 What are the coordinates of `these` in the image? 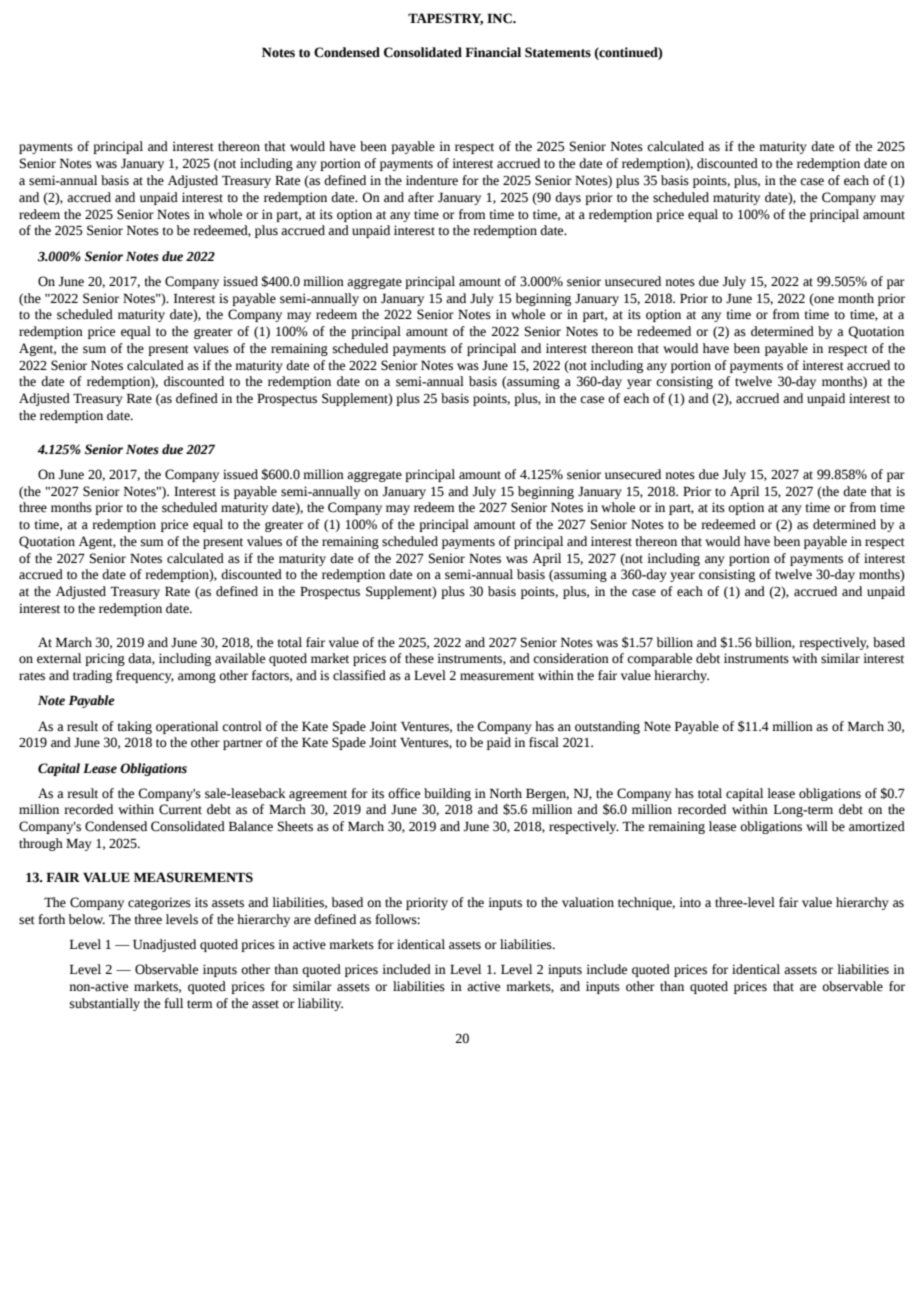 It's located at (419, 658).
